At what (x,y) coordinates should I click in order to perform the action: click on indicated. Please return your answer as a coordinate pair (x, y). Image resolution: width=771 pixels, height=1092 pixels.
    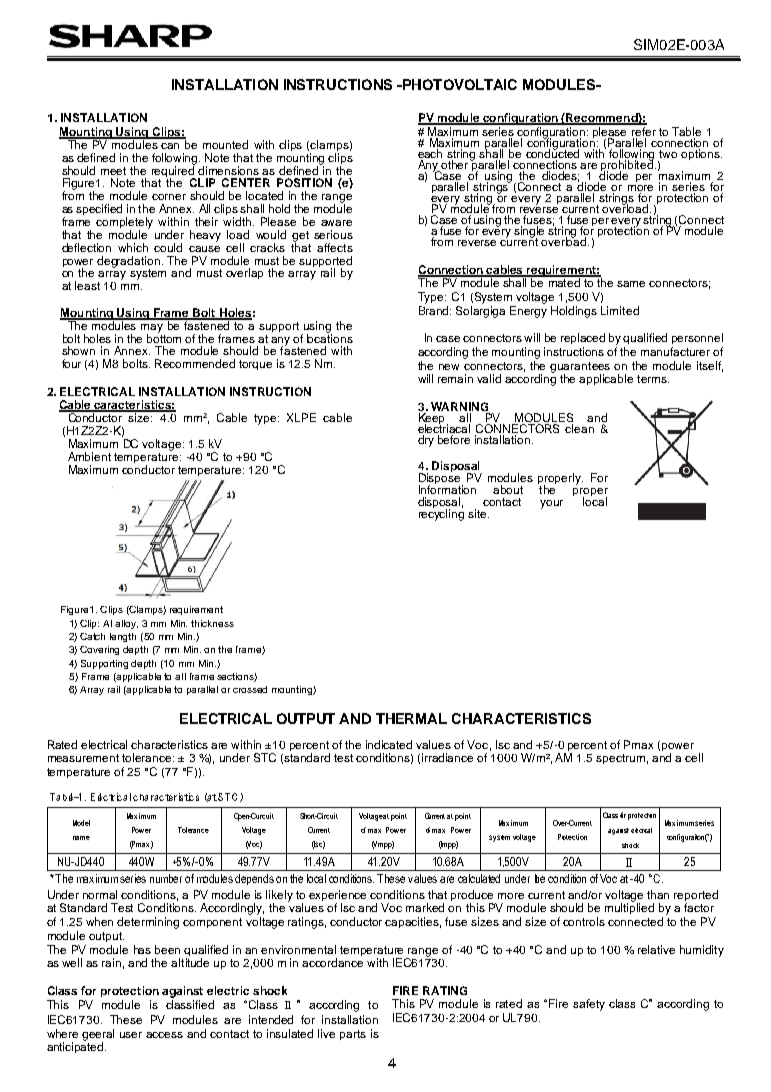
    Looking at the image, I should click on (389, 744).
